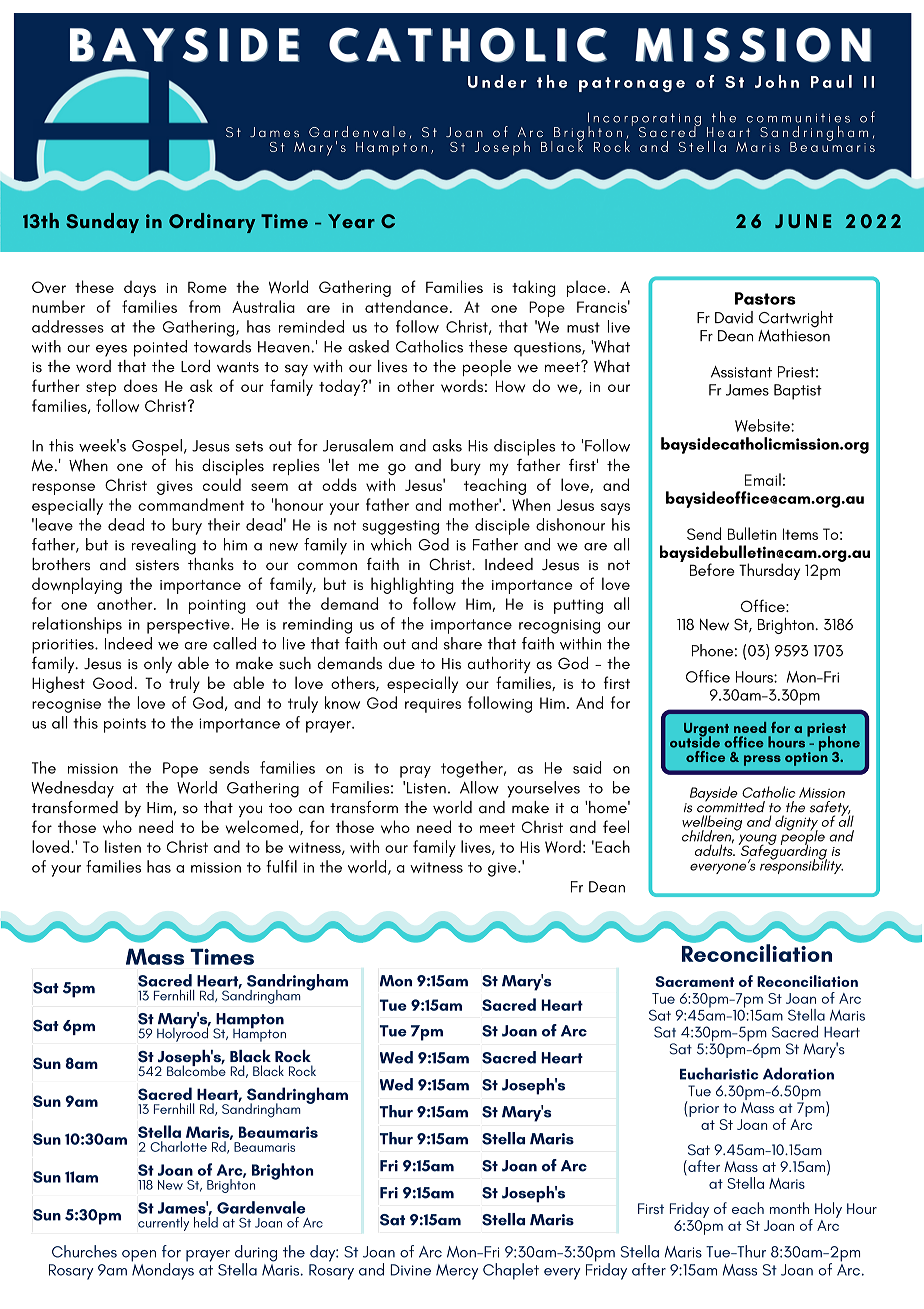 This image has width=924, height=1309. Describe the element at coordinates (102, 223) in the image. I see `Sunday` at that location.
